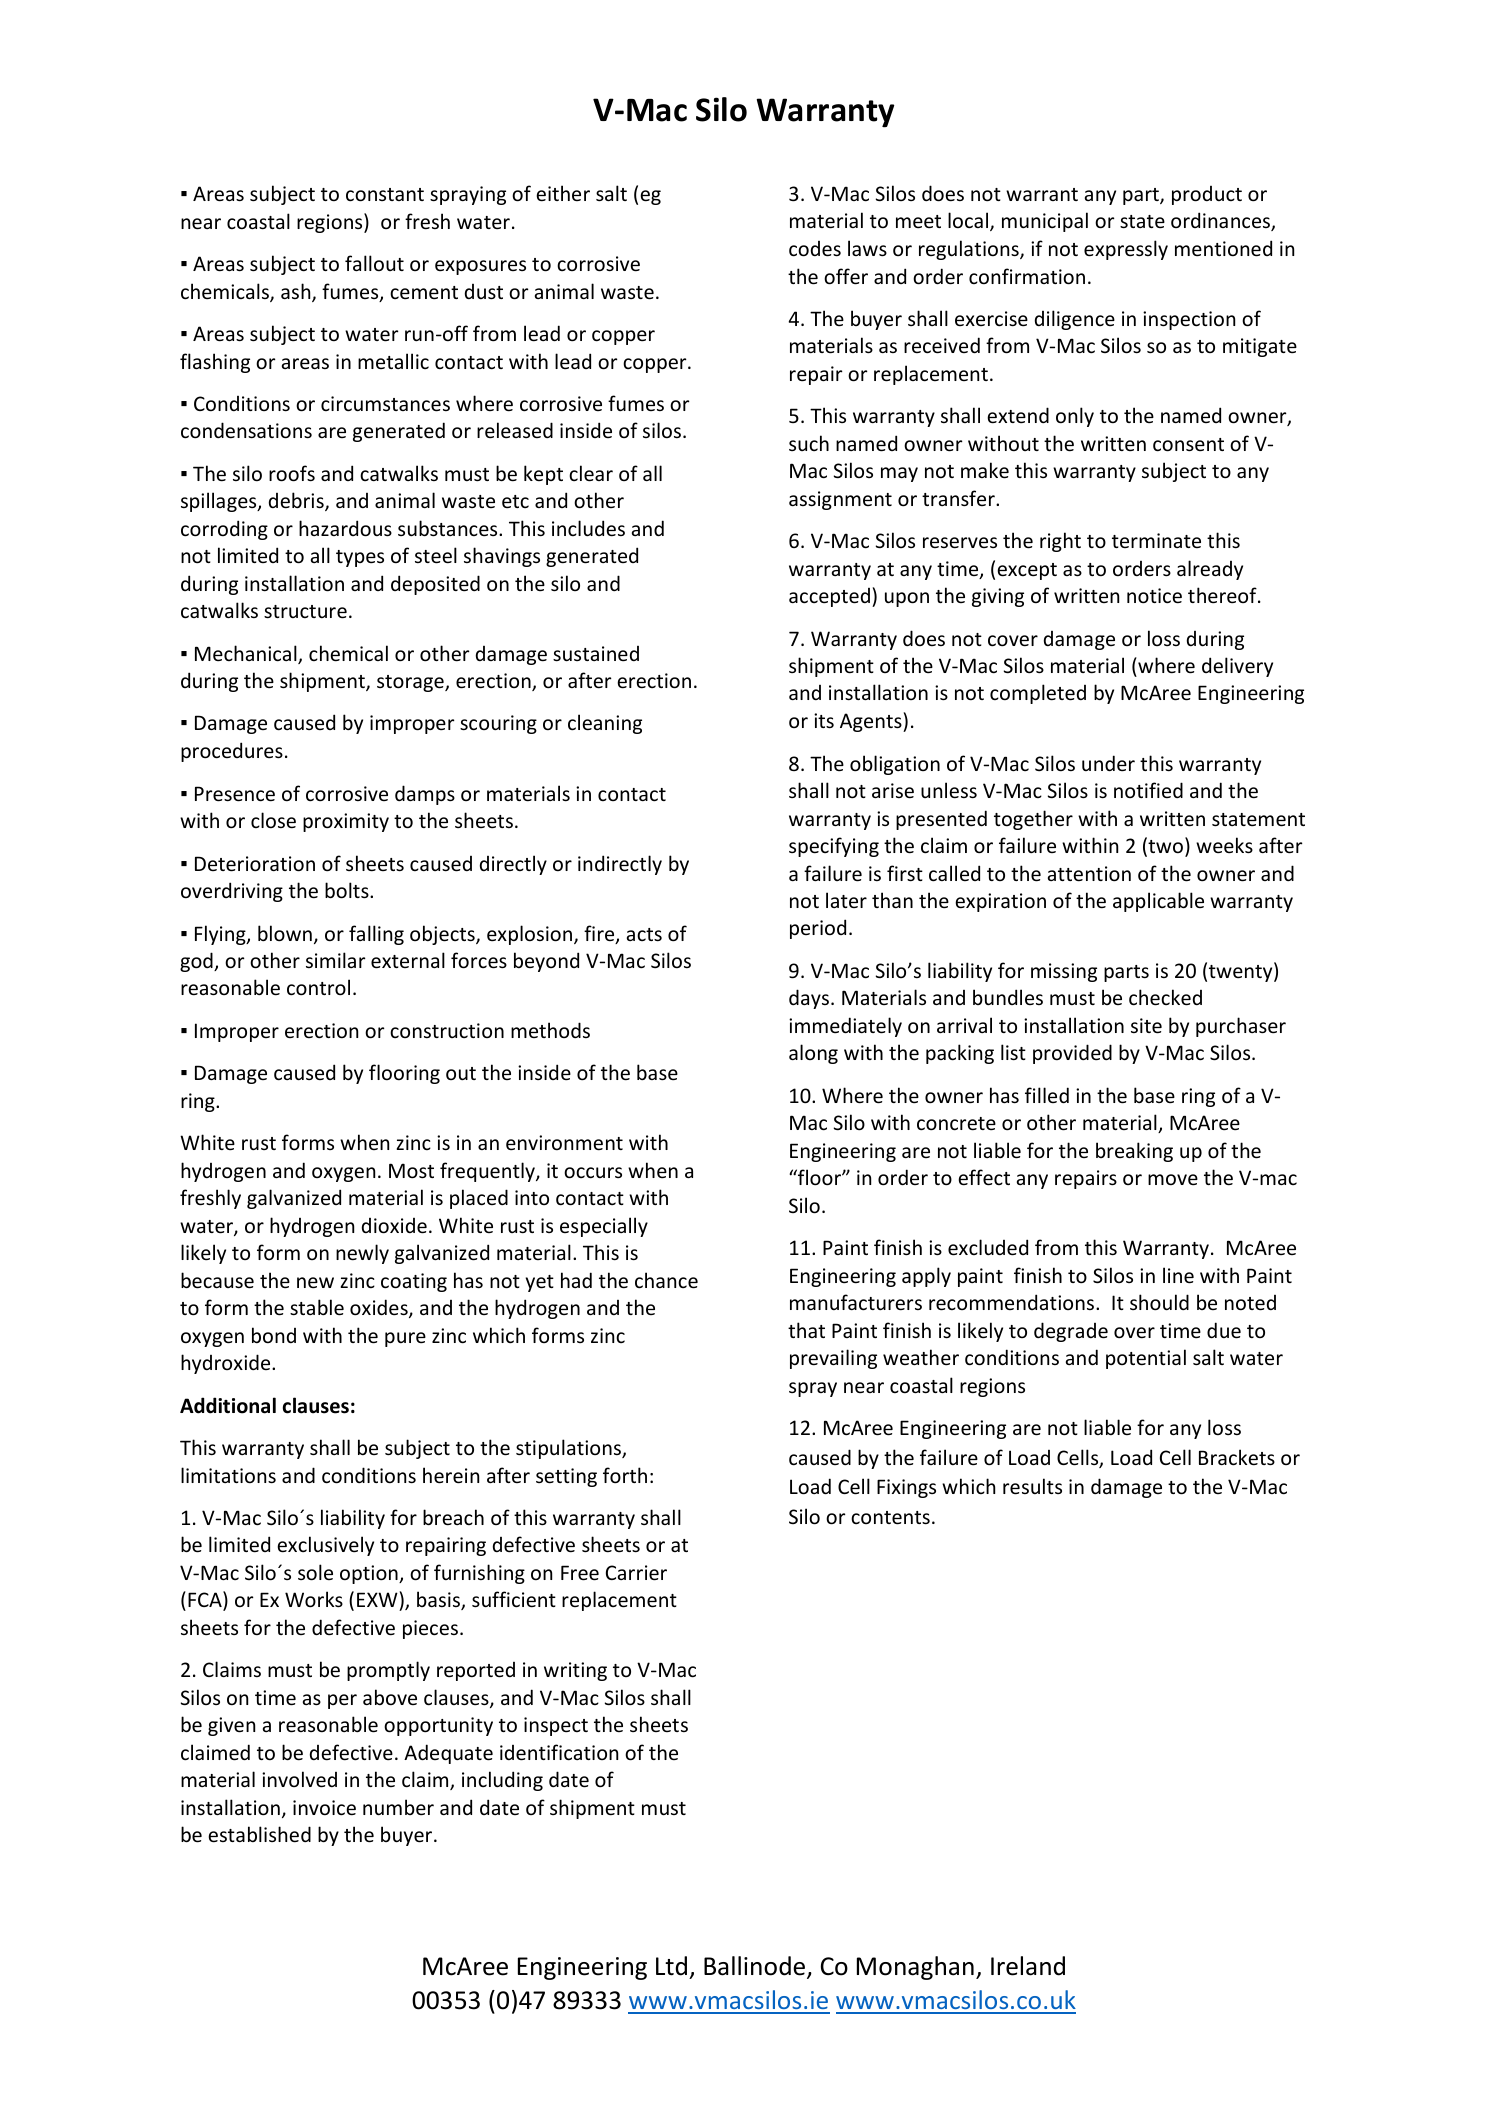 This document has height=2105, width=1488. What do you see at coordinates (1032, 1486) in the document?
I see `results` at bounding box center [1032, 1486].
